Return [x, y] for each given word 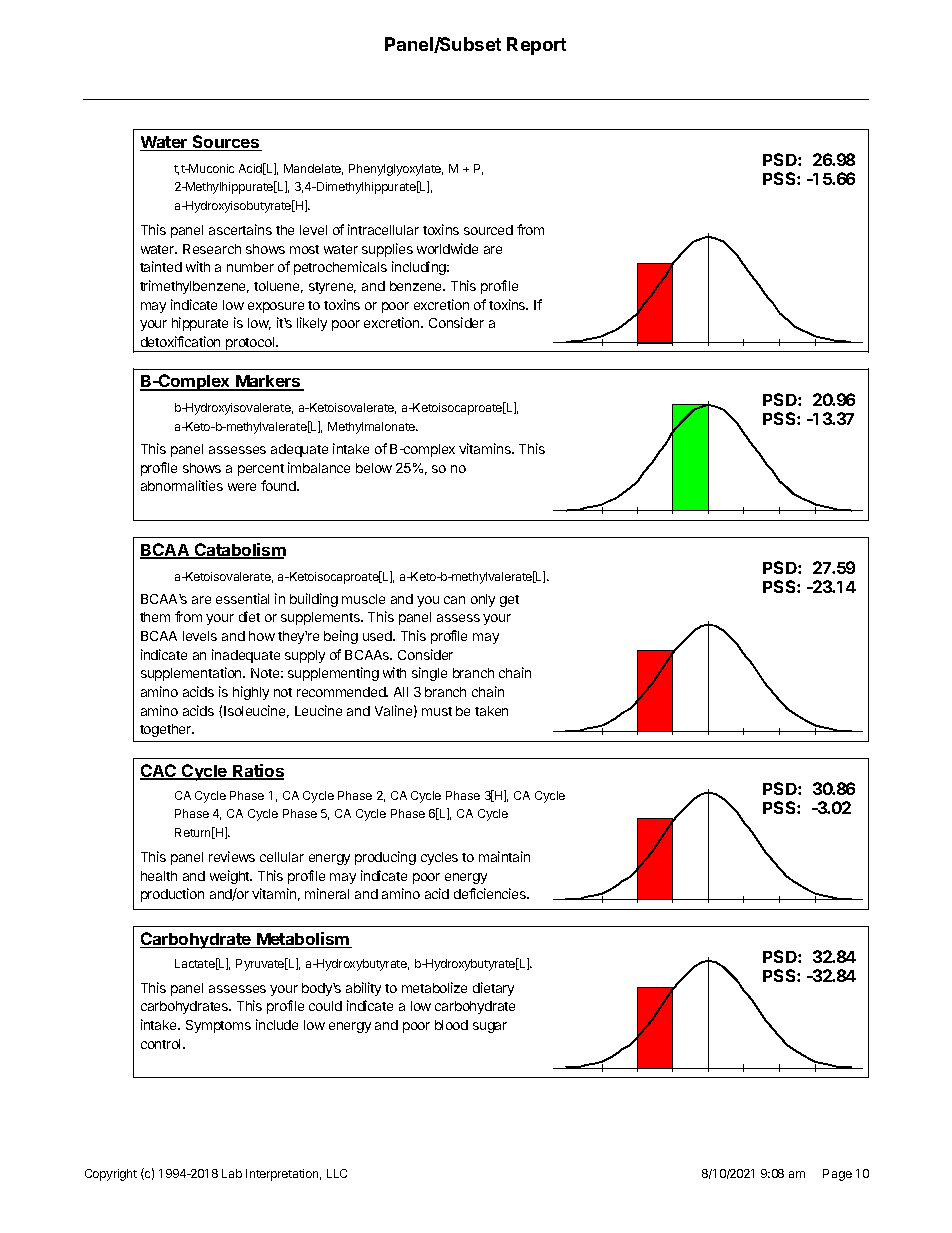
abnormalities [182, 485]
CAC [159, 772]
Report [536, 46]
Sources [226, 143]
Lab [232, 1173]
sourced [488, 230]
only [483, 600]
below [374, 468]
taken [491, 711]
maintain [504, 856]
